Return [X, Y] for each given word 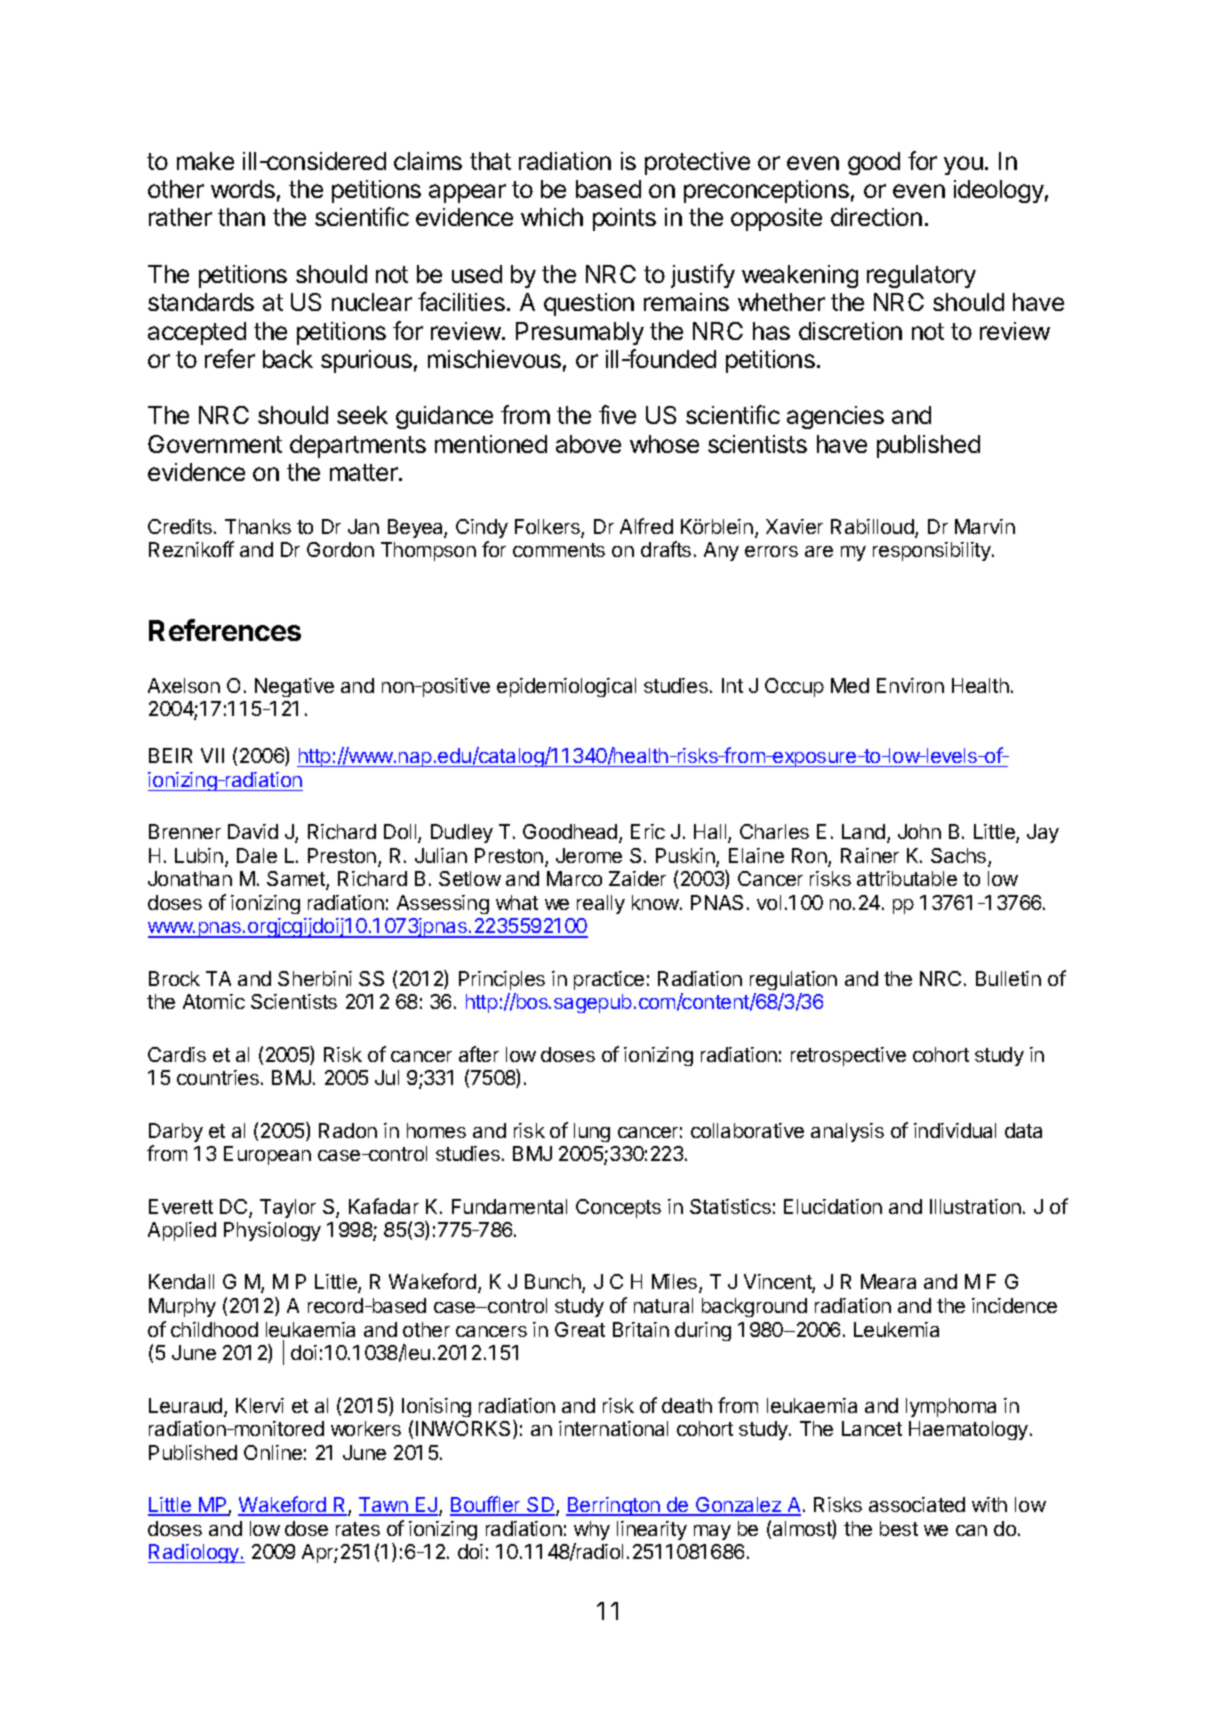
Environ [910, 685]
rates [358, 1529]
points [624, 219]
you [963, 165]
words [243, 189]
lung [592, 1132]
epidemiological [566, 687]
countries [218, 1077]
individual [955, 1130]
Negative [294, 687]
